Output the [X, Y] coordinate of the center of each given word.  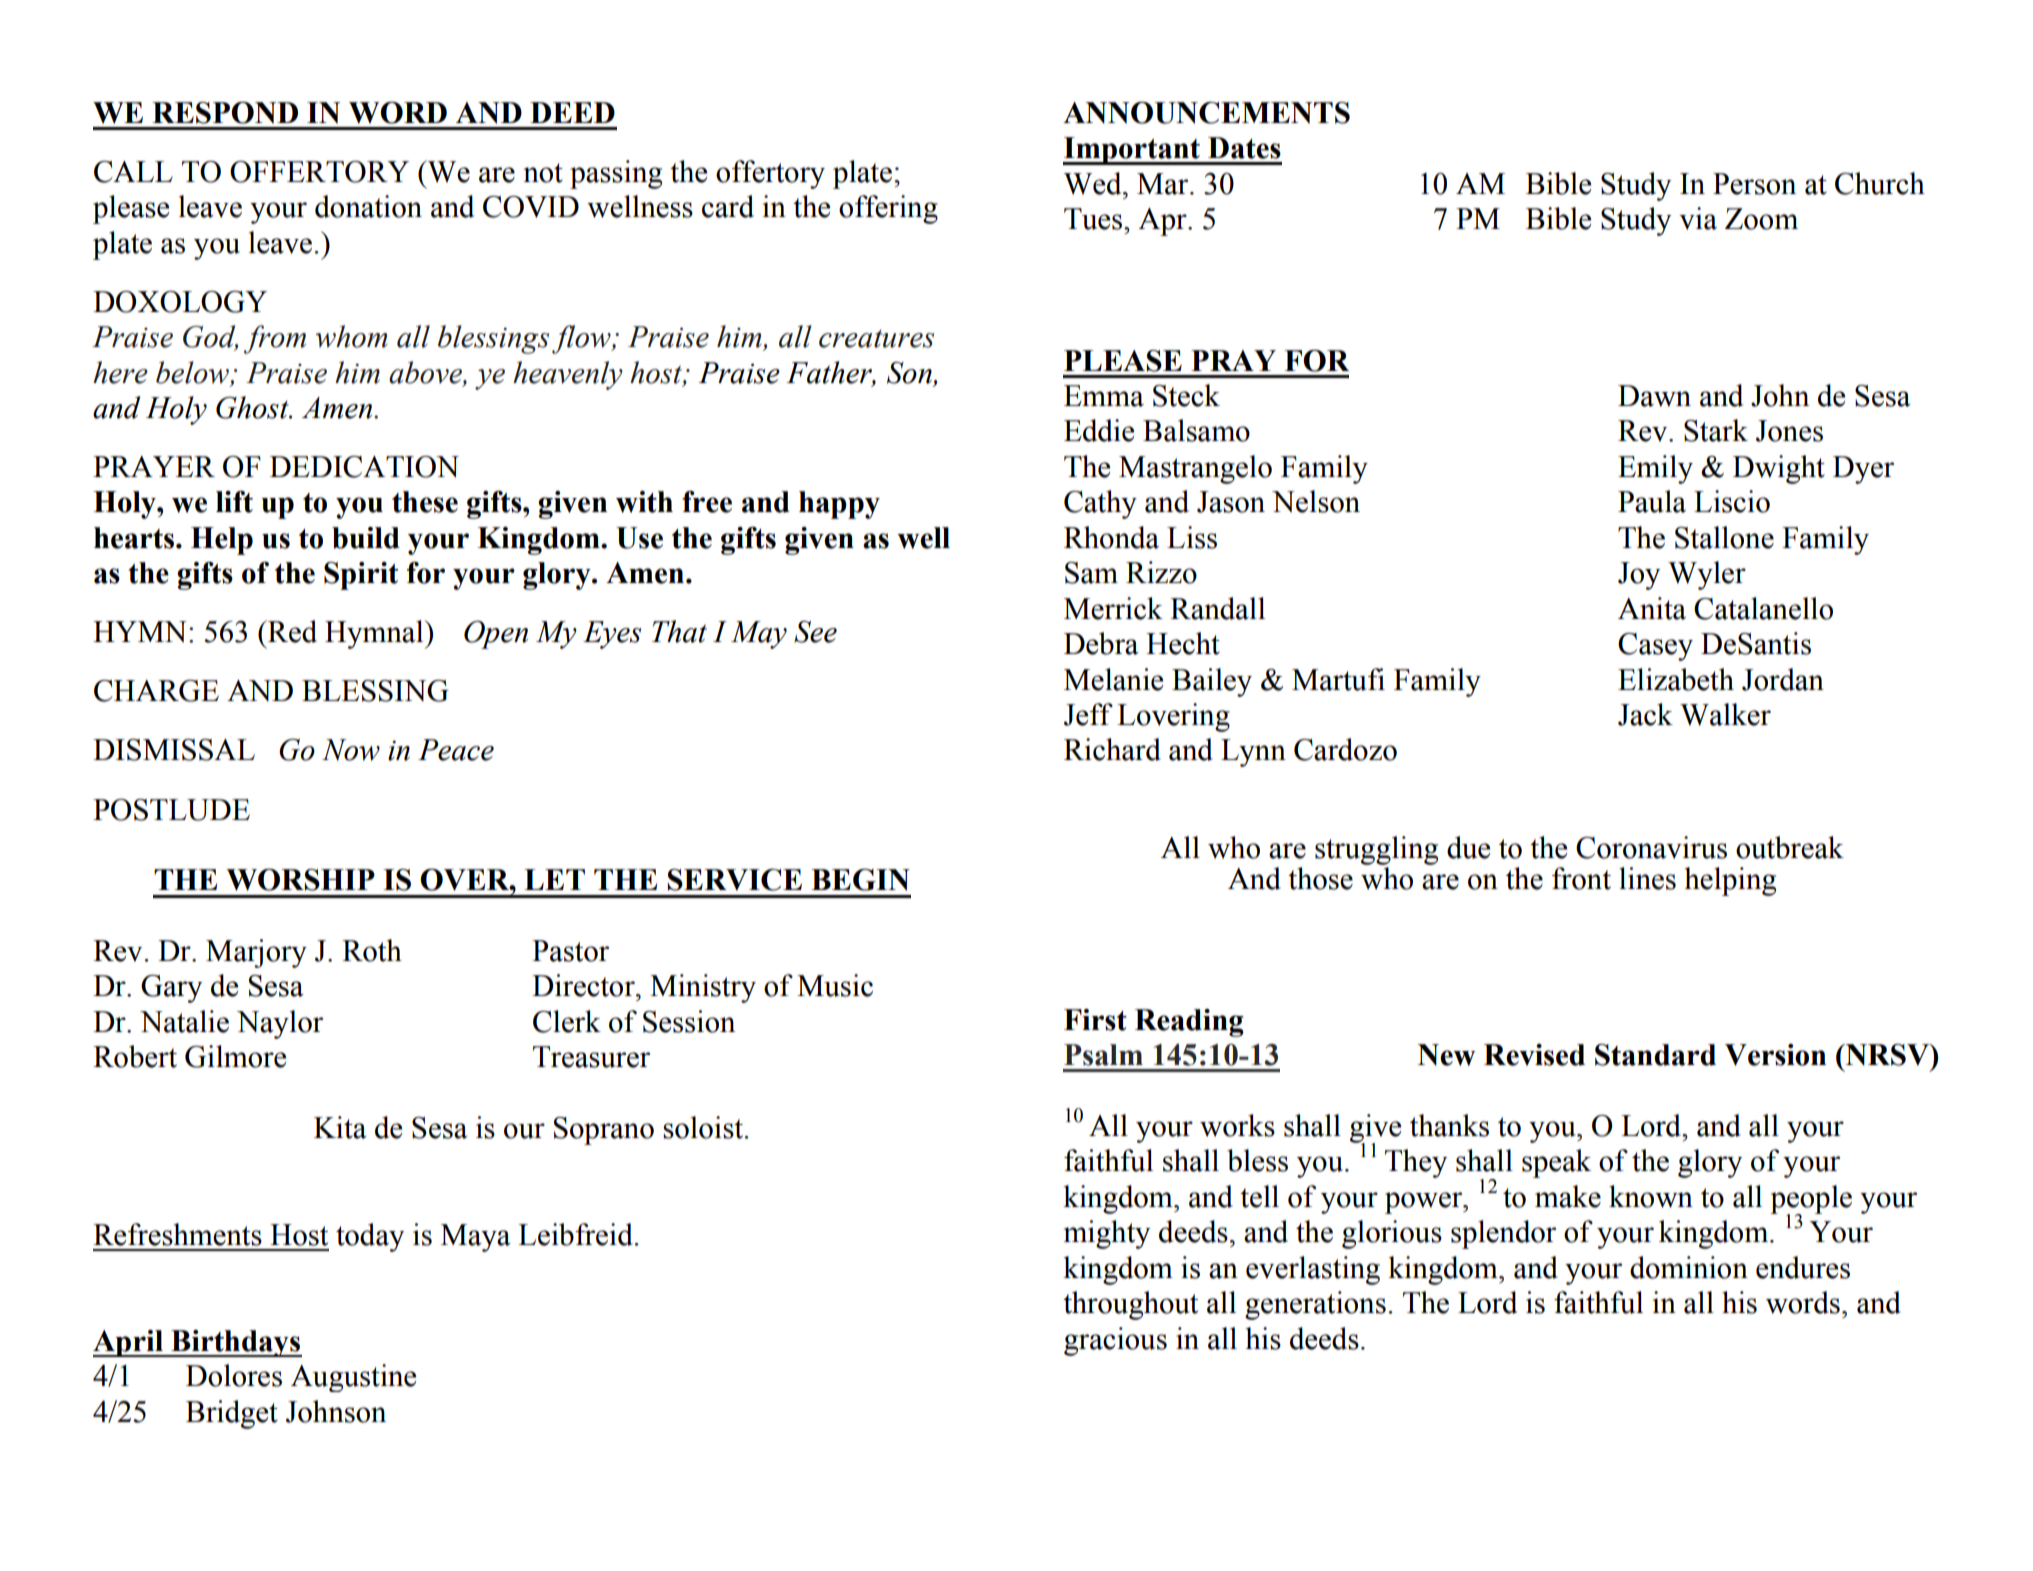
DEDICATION [364, 467]
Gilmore [236, 1056]
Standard [1655, 1055]
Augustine [354, 1378]
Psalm [1103, 1055]
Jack [1645, 714]
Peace [456, 750]
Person [1754, 184]
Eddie [1099, 430]
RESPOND [225, 112]
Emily [1655, 469]
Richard [1112, 749]
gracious [1115, 1341]
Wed [1094, 183]
